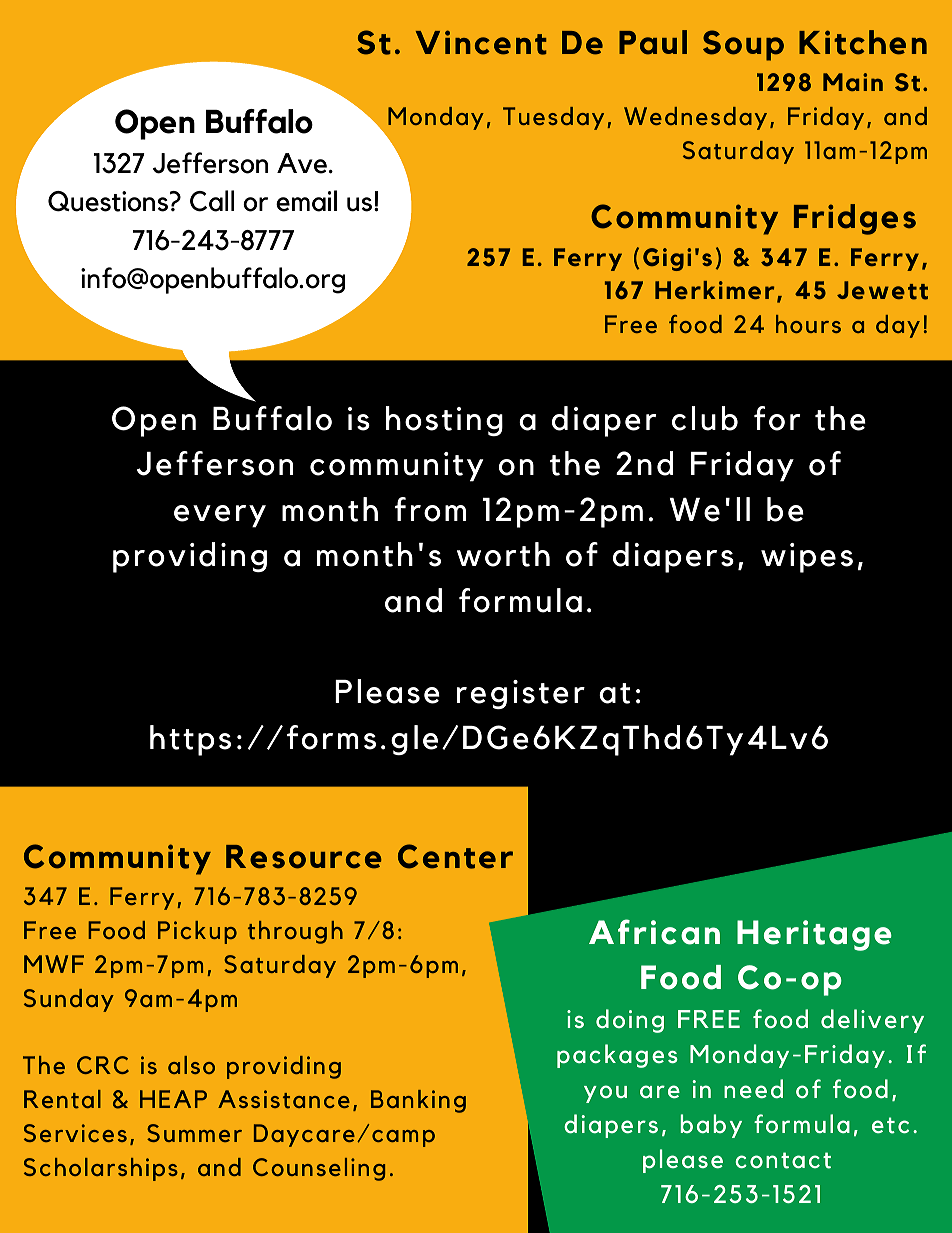 This page has height=1233, width=952. I want to click on every, so click(220, 516).
